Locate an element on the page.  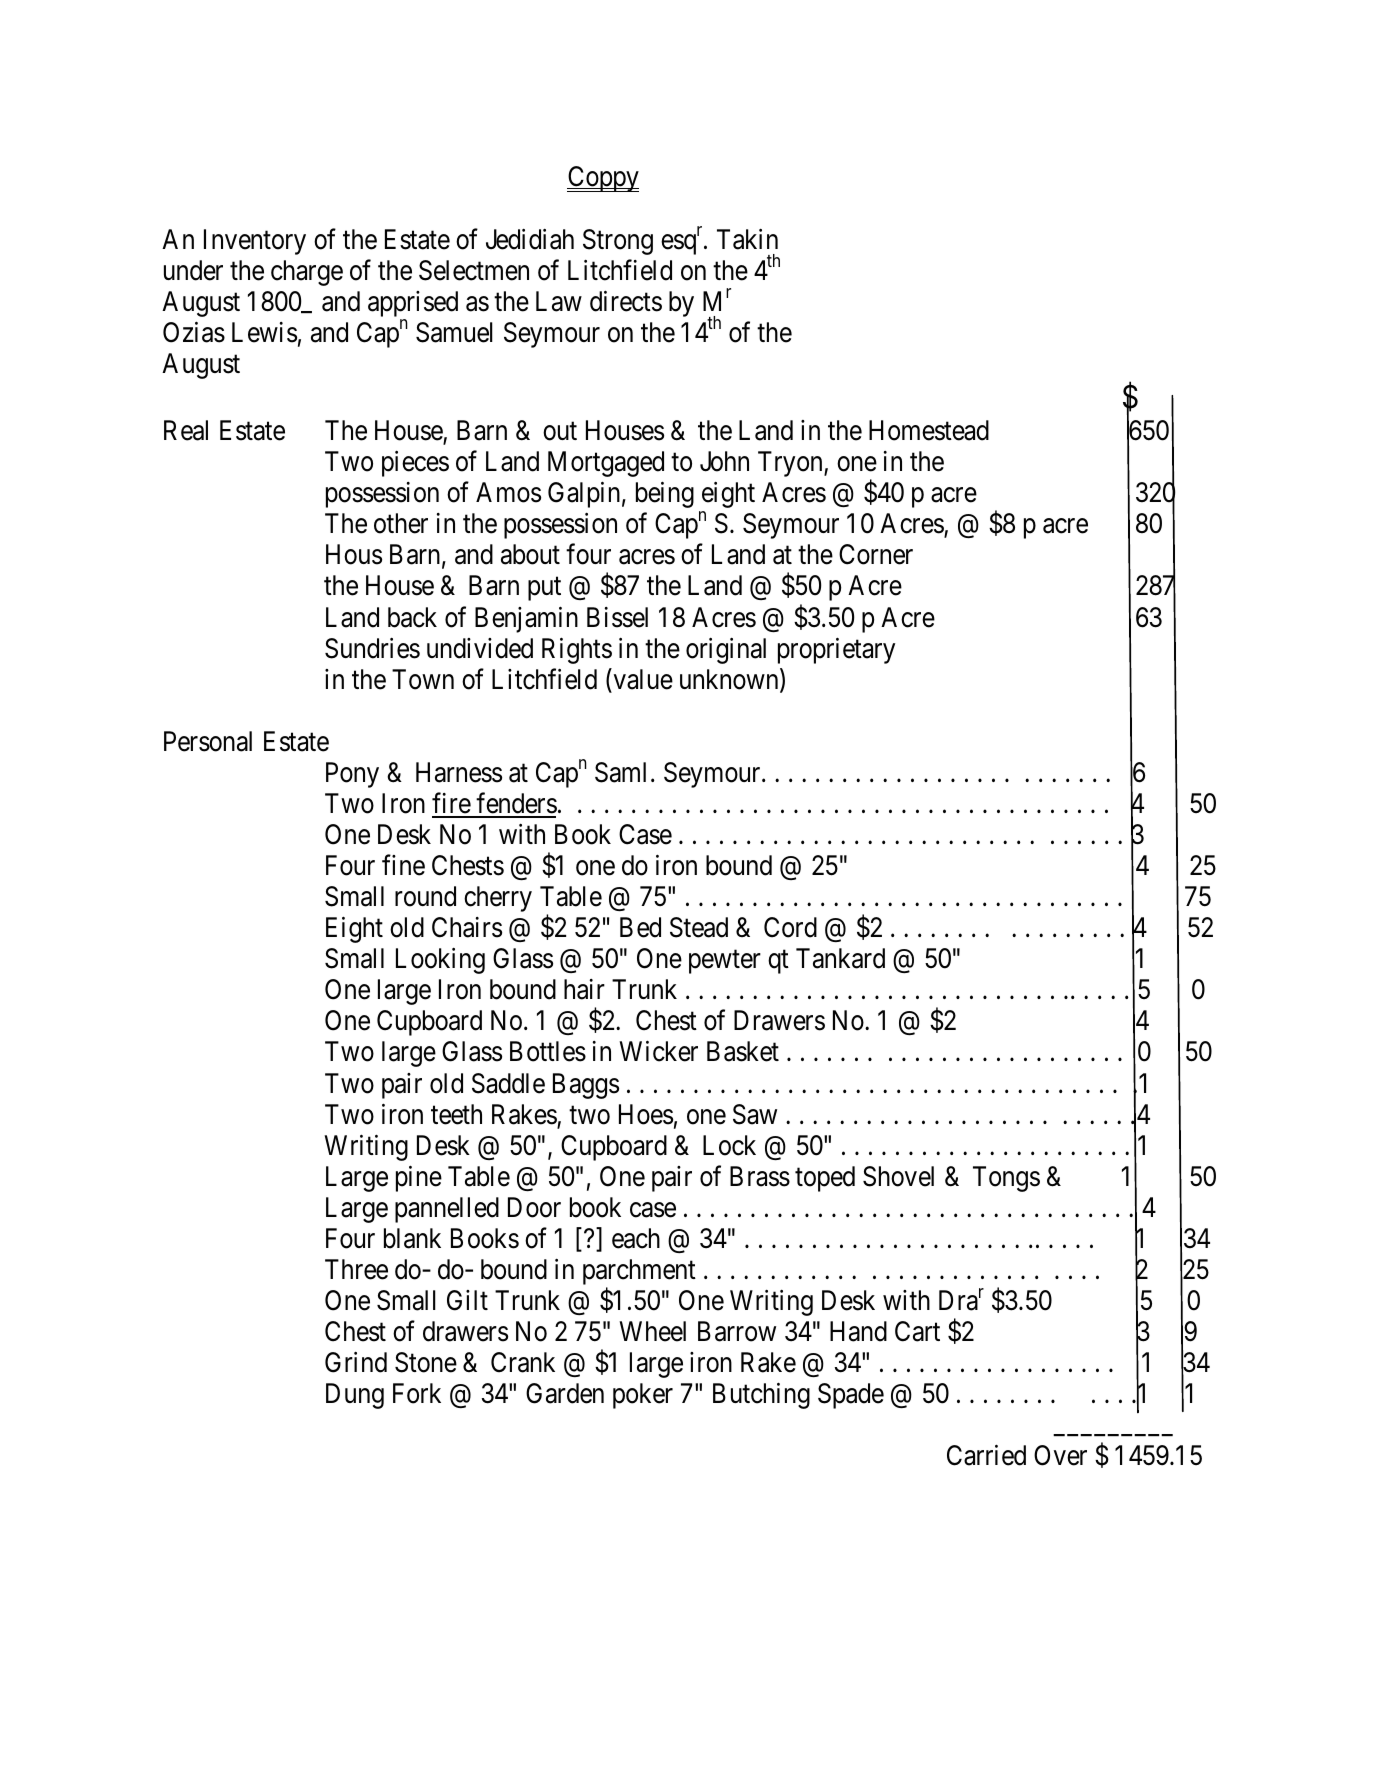
Dung is located at coordinates (355, 1396).
